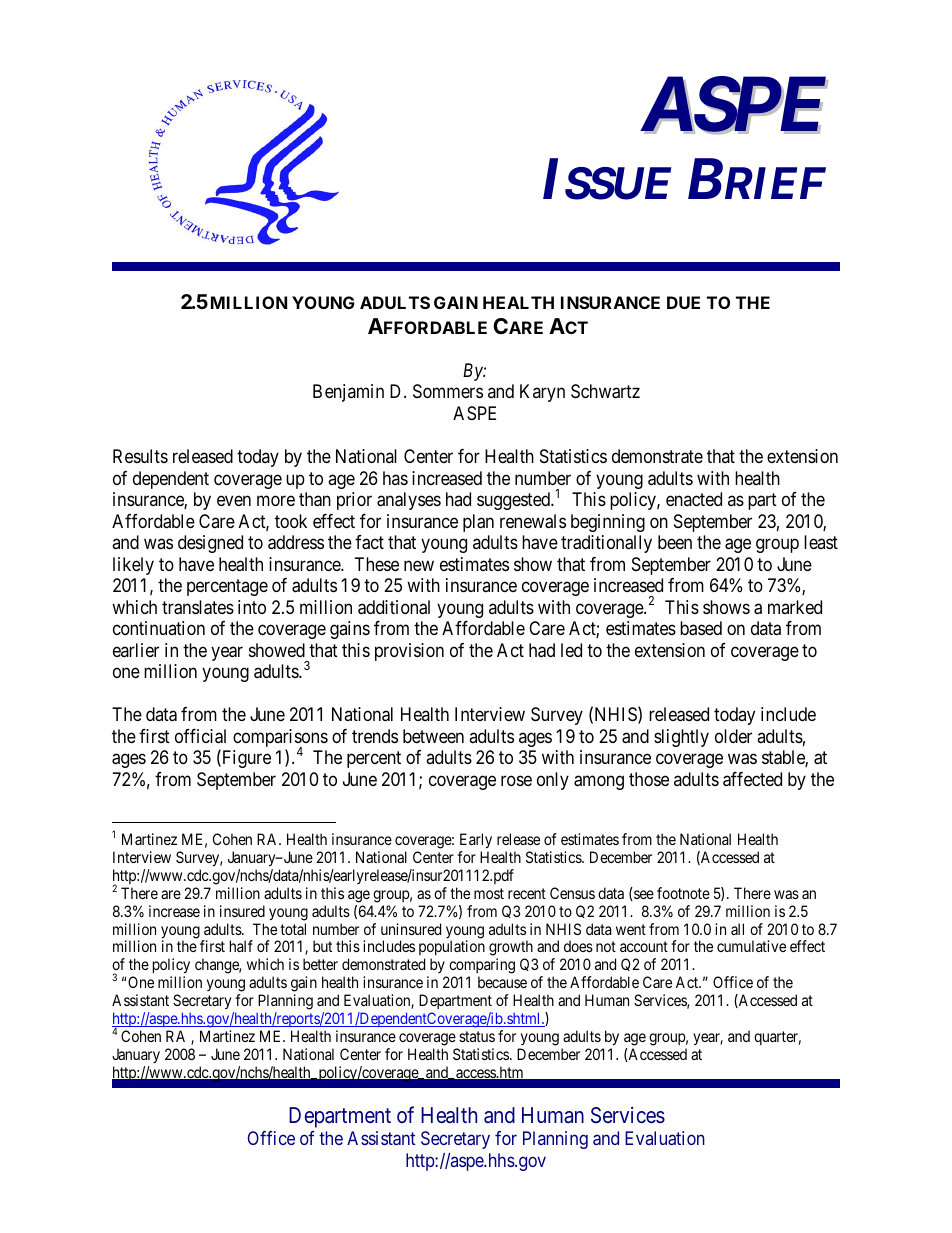 This screenshot has width=952, height=1233. I want to click on DUE, so click(683, 302).
